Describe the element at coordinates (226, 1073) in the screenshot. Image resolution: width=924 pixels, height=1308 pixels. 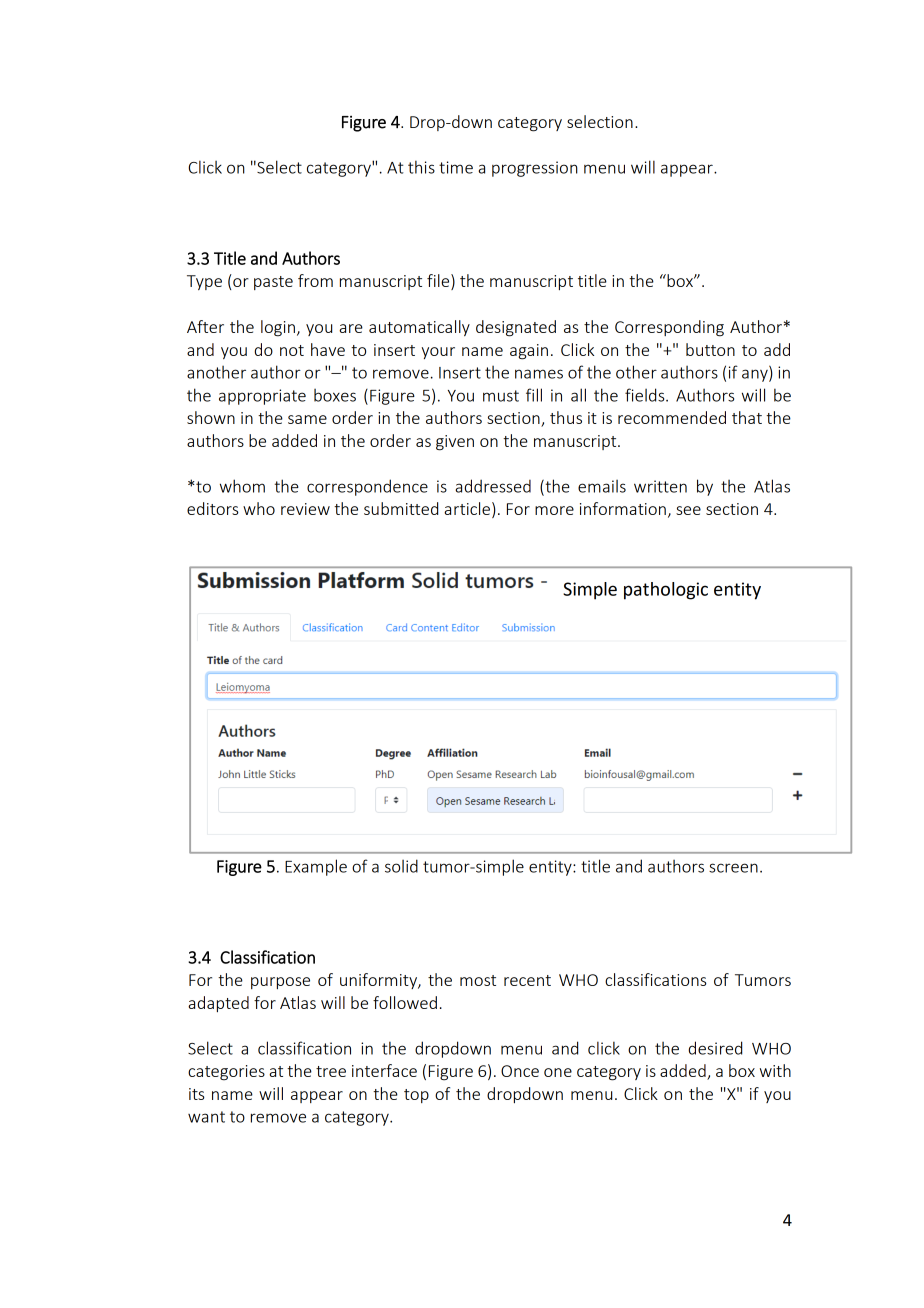
I see `categories` at that location.
